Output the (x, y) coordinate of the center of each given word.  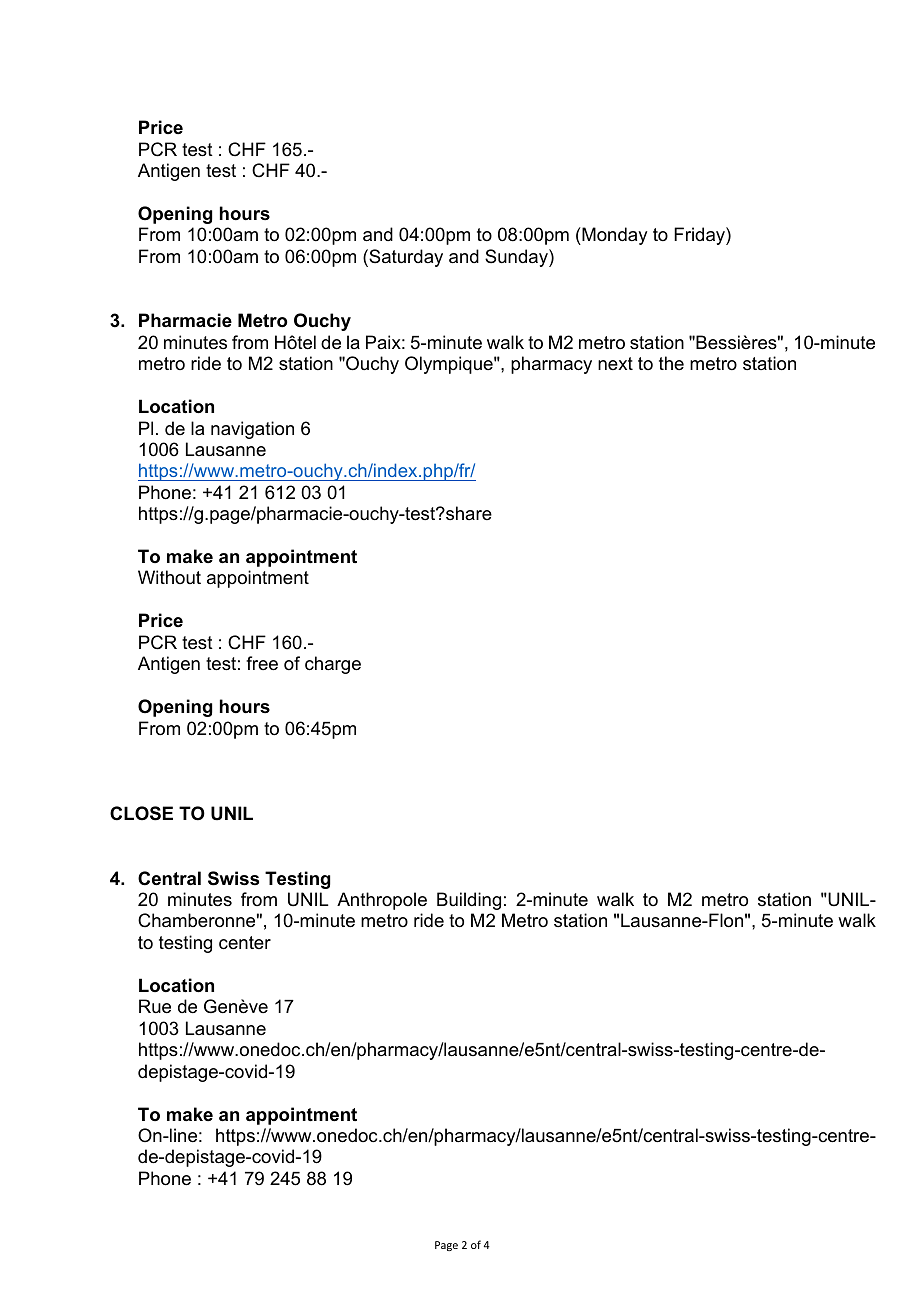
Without (169, 577)
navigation (252, 430)
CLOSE (141, 813)
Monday (613, 236)
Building (469, 901)
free (262, 663)
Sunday (517, 258)
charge (333, 665)
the (671, 363)
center (245, 943)
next (615, 363)
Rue (155, 1006)
